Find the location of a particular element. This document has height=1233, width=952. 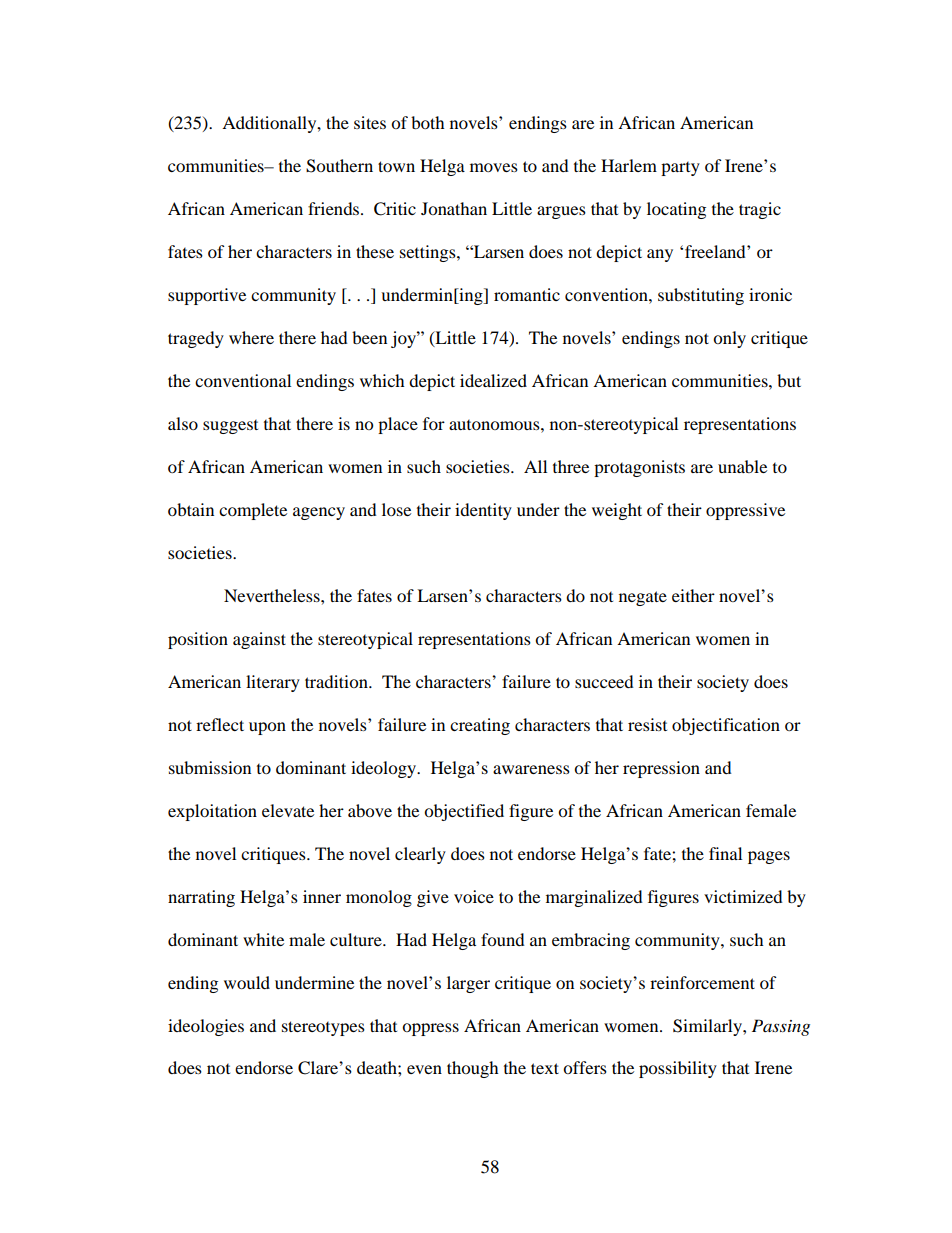

Southern is located at coordinates (339, 166).
